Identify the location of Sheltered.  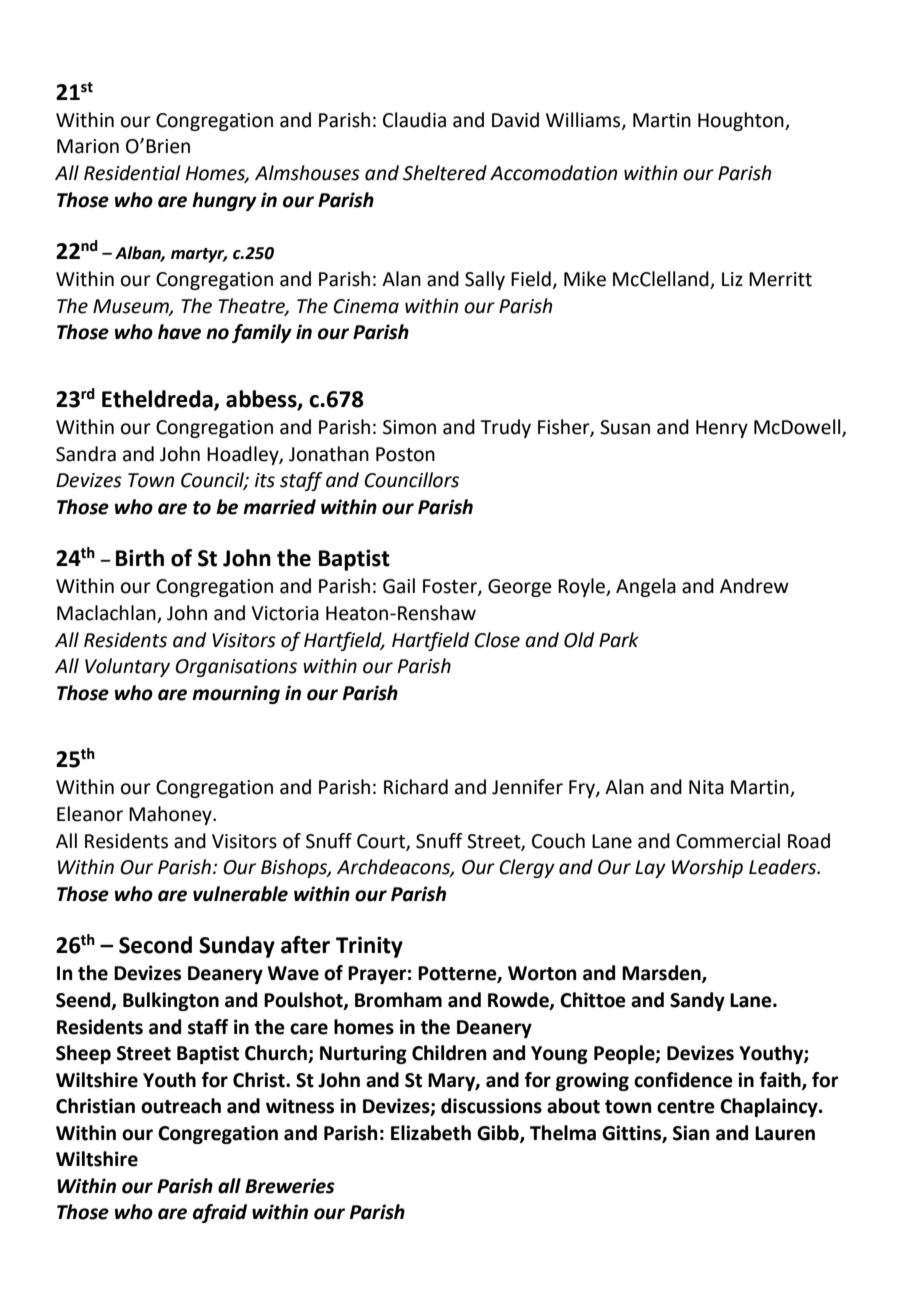
(445, 173).
